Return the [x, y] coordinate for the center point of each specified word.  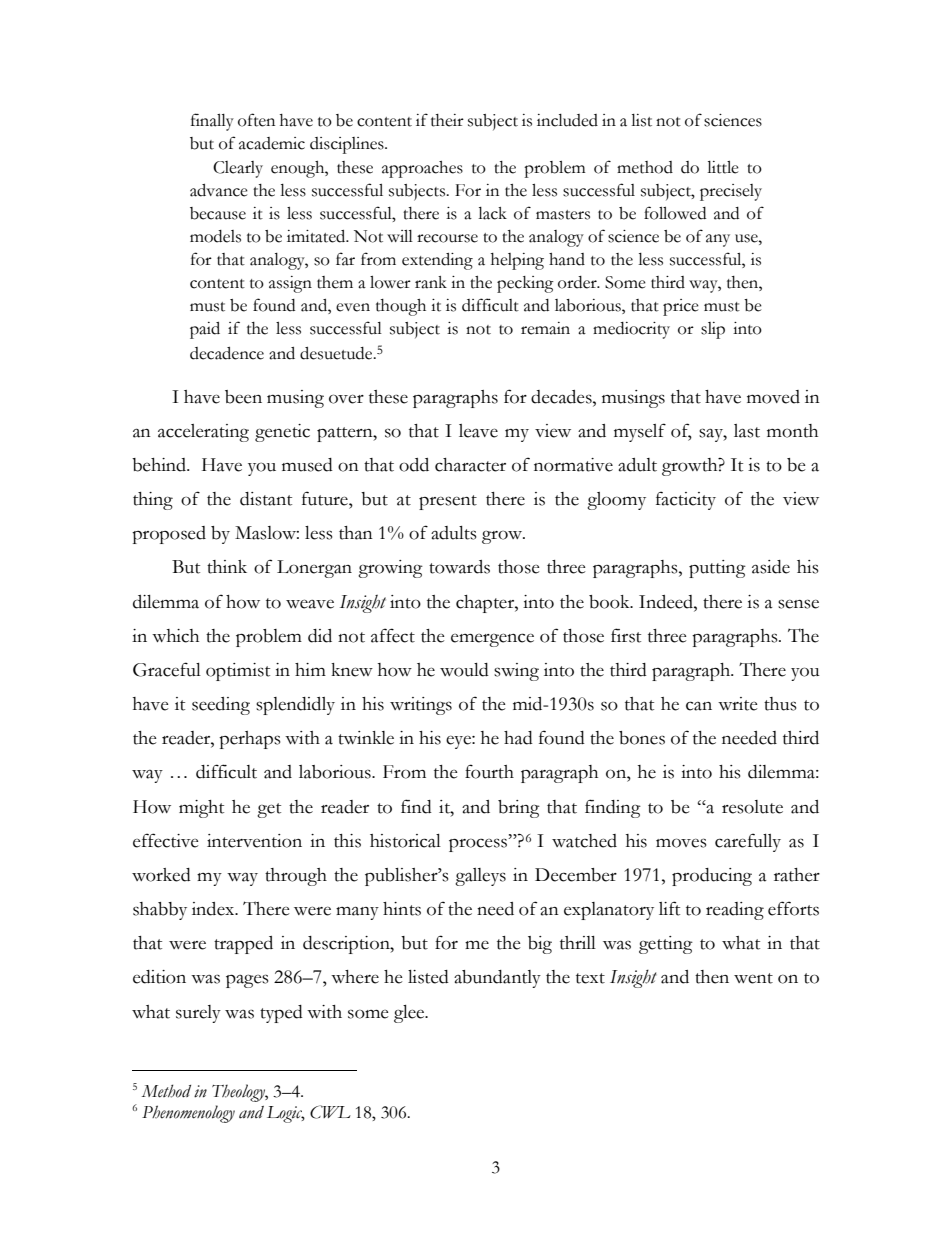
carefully [748, 842]
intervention [254, 841]
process [479, 845]
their [447, 120]
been [243, 397]
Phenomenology [188, 1114]
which [175, 636]
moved [773, 397]
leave [478, 431]
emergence [492, 640]
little [723, 167]
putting [717, 569]
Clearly [238, 169]
